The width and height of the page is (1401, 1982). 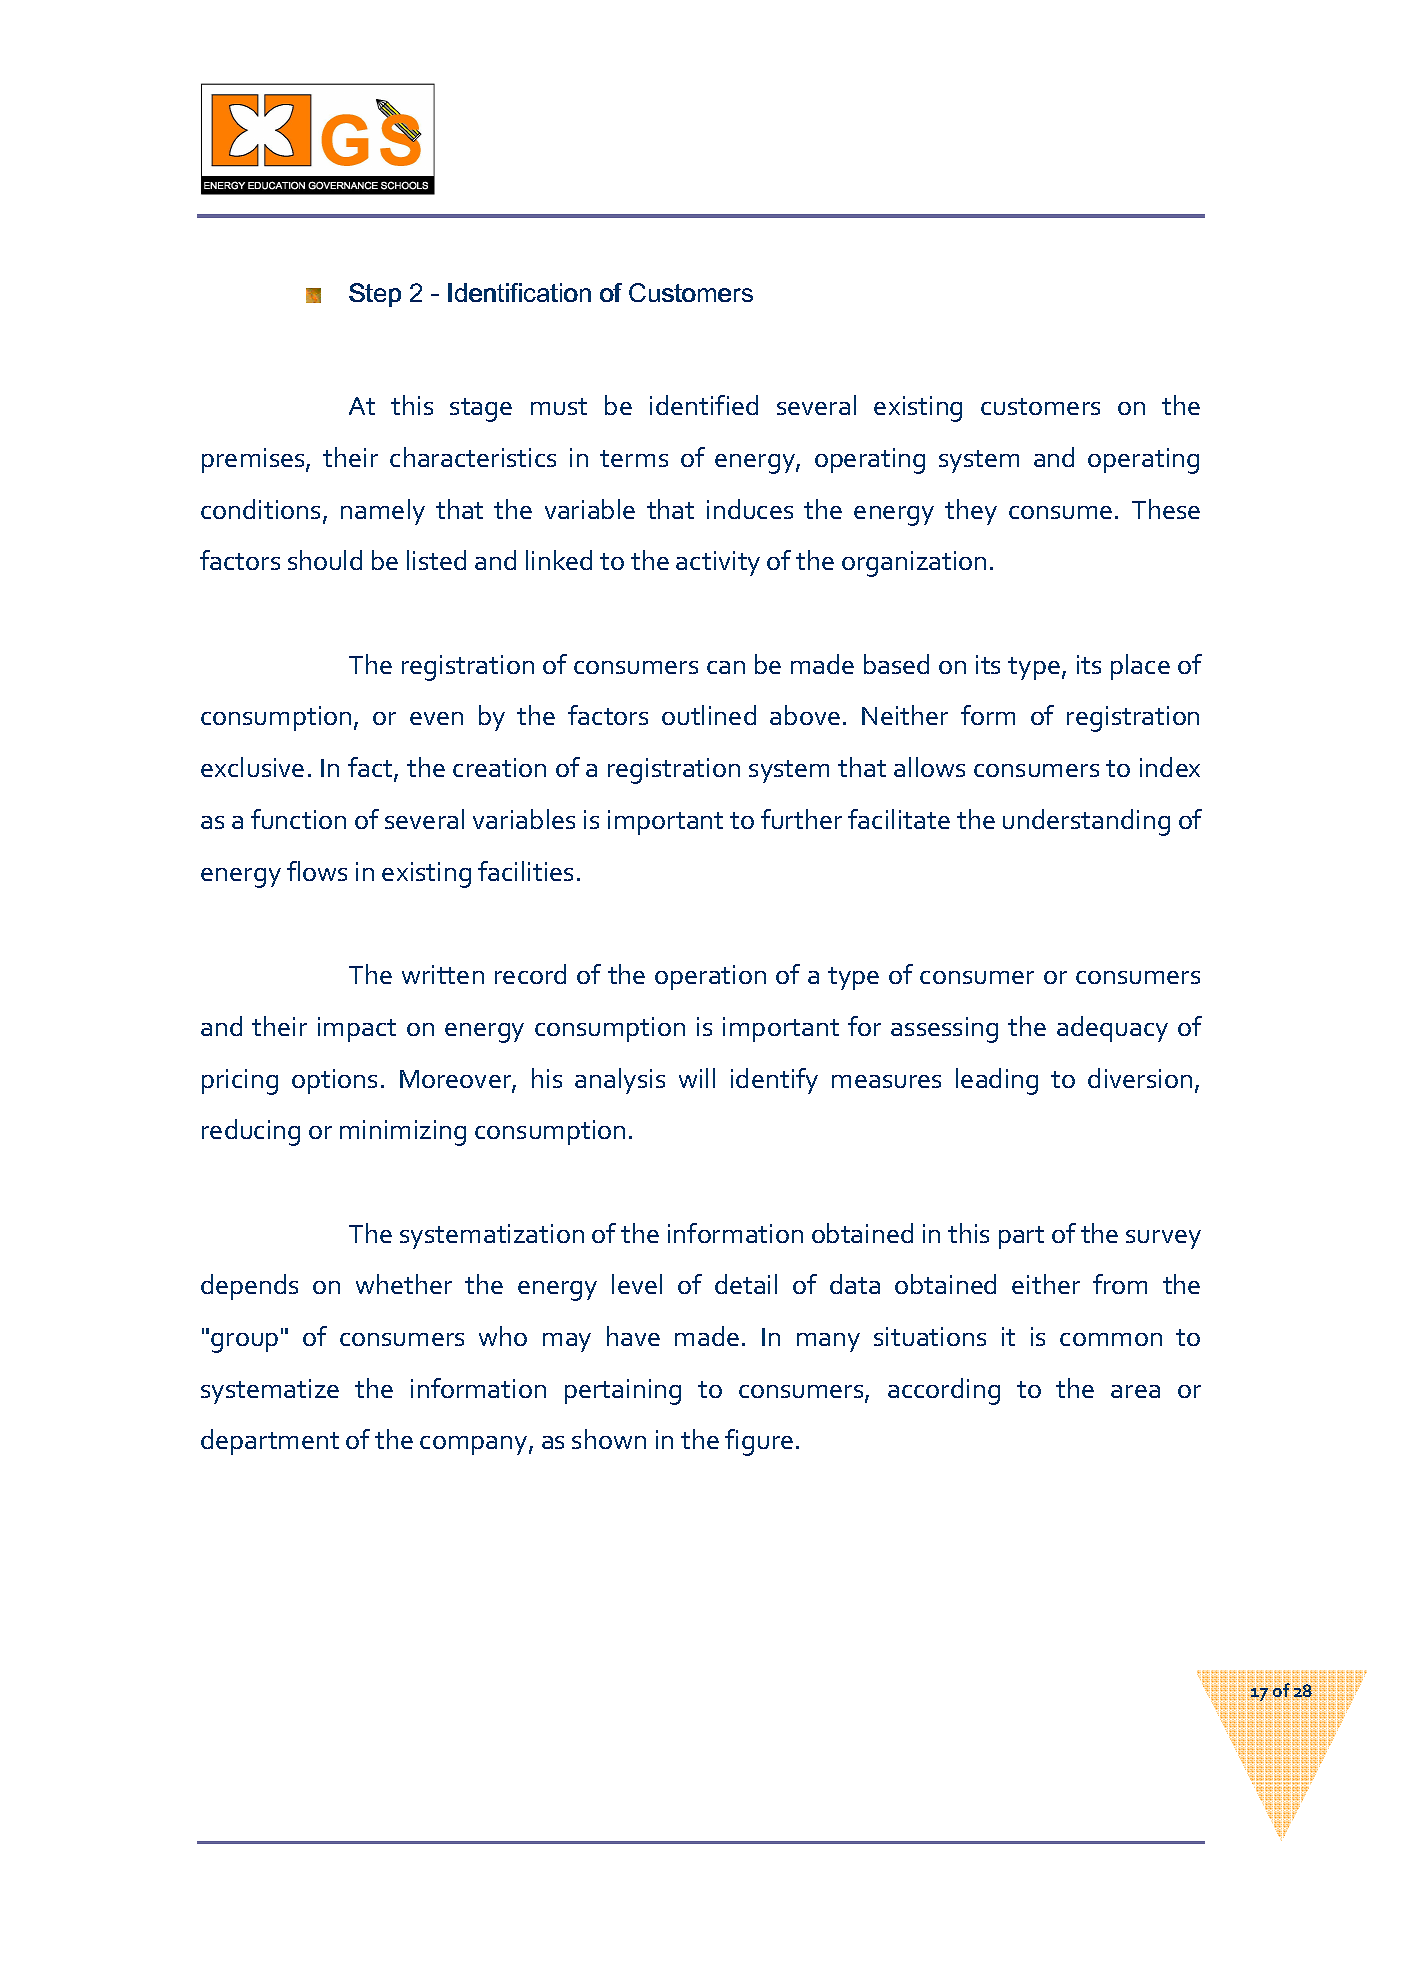 I want to click on premises, so click(x=254, y=460).
